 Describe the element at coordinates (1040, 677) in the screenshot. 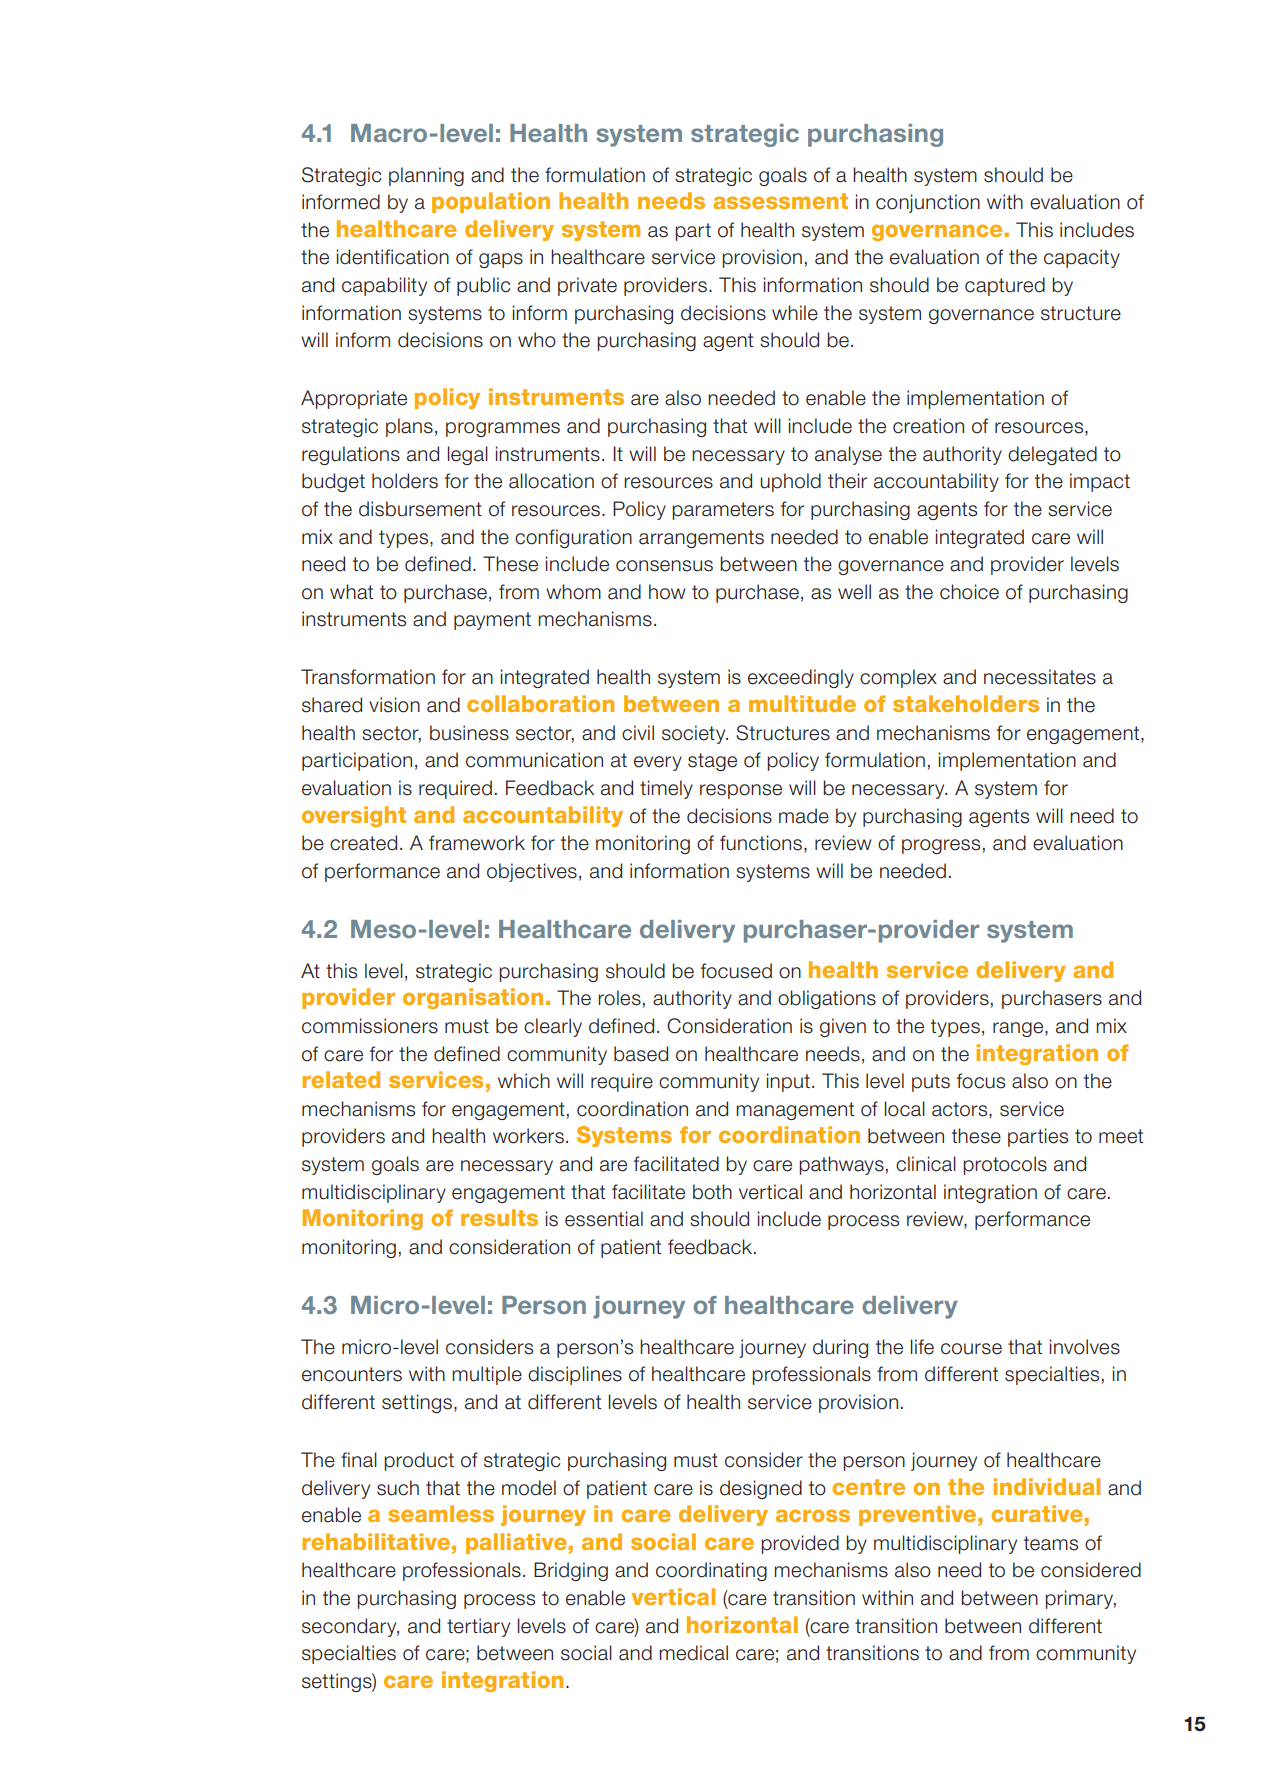

I see `necessitates` at that location.
